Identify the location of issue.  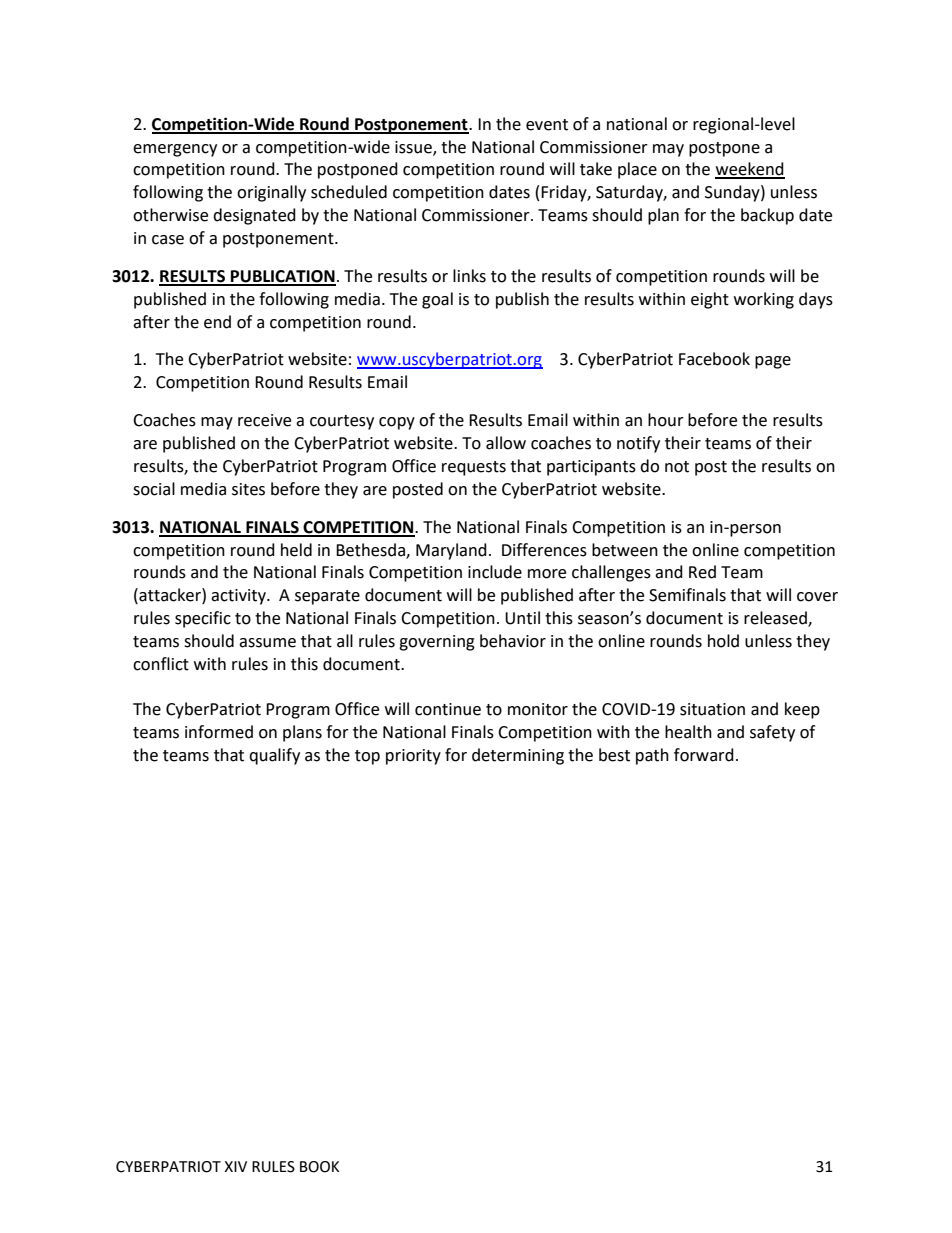
(414, 148).
